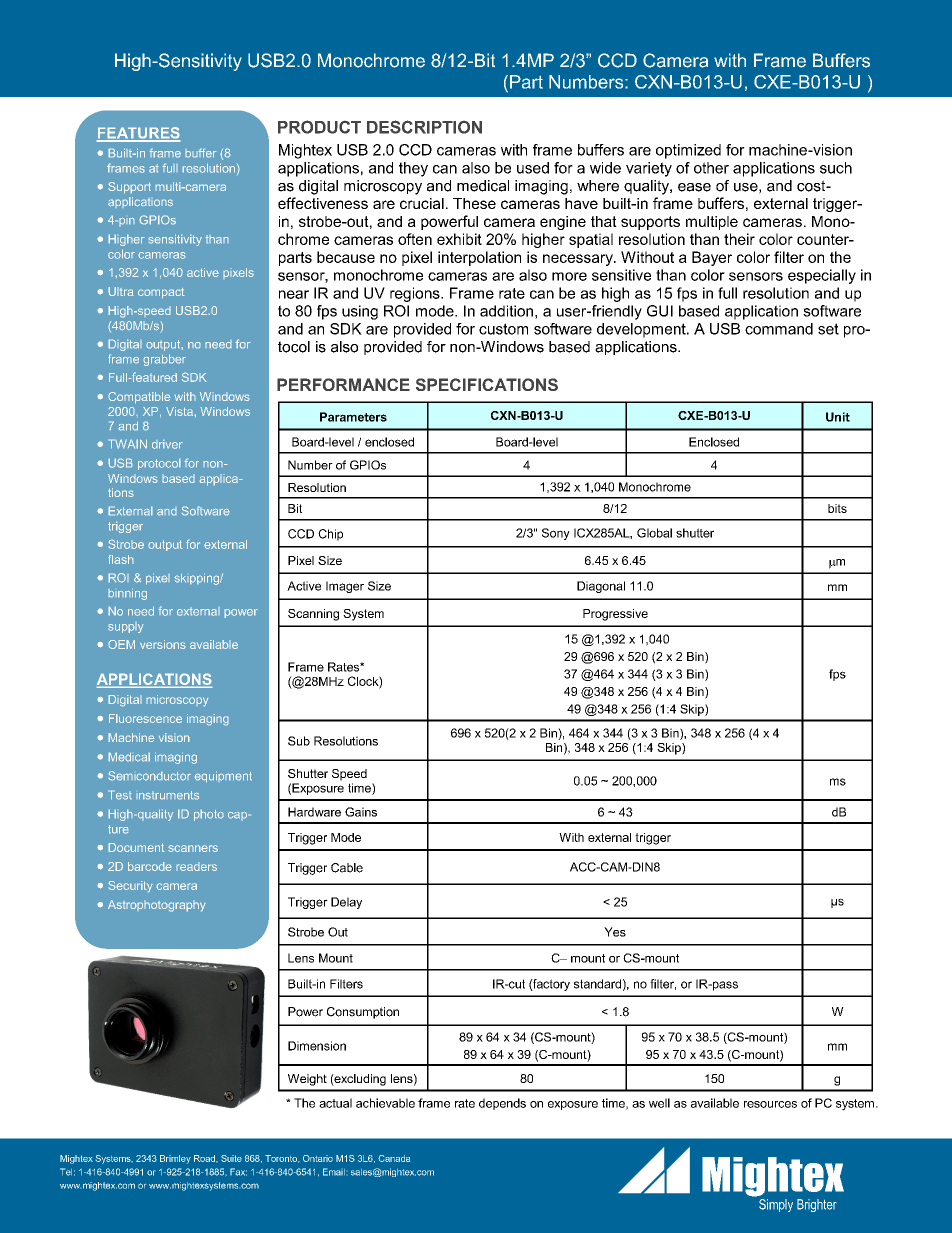 The height and width of the screenshot is (1233, 952). I want to click on readers, so click(196, 866).
